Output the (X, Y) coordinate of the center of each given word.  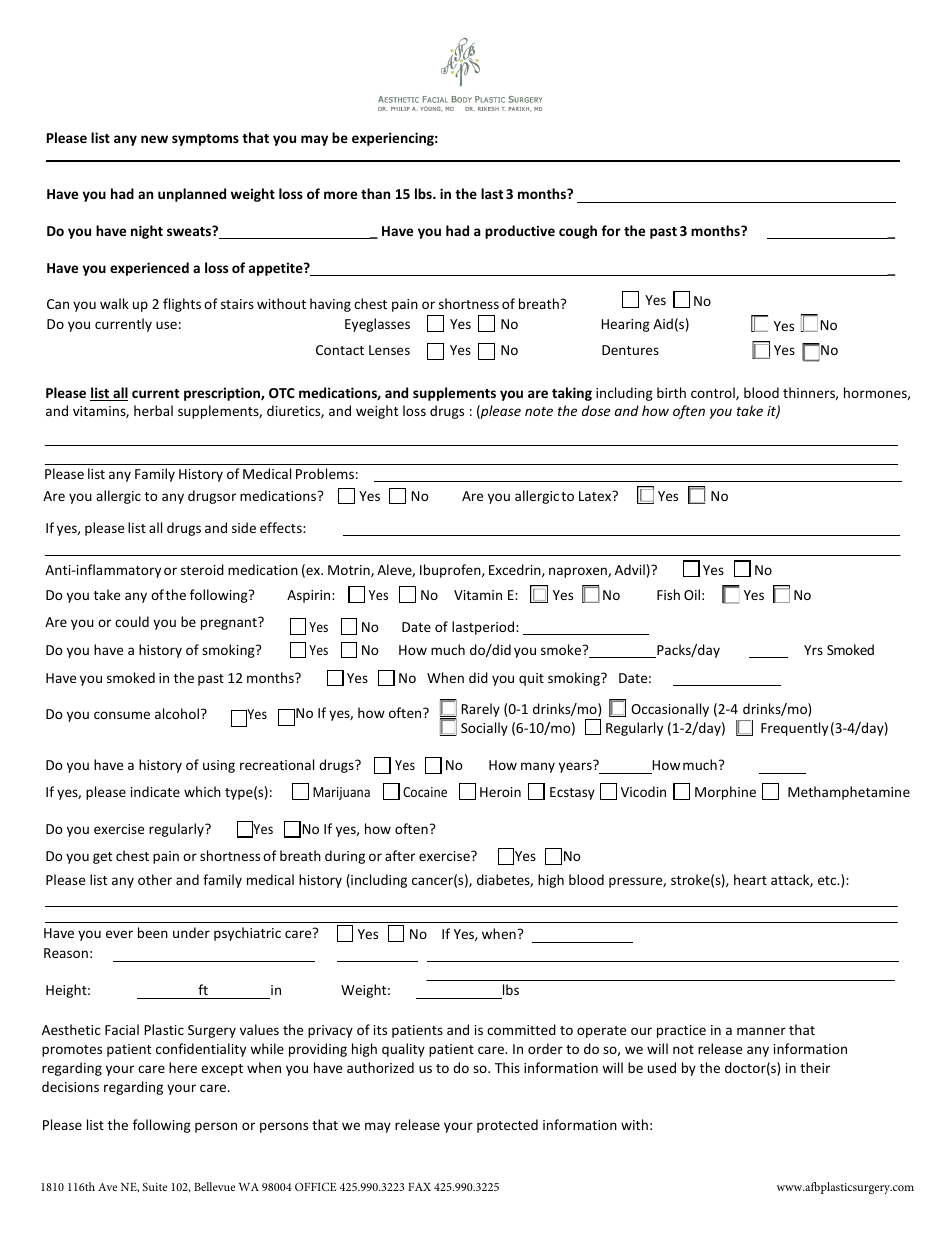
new (154, 139)
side (244, 527)
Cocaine (425, 792)
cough (578, 232)
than (375, 193)
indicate (155, 791)
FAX (419, 1187)
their (815, 1067)
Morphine (725, 793)
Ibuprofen (451, 571)
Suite (155, 1186)
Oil (692, 594)
